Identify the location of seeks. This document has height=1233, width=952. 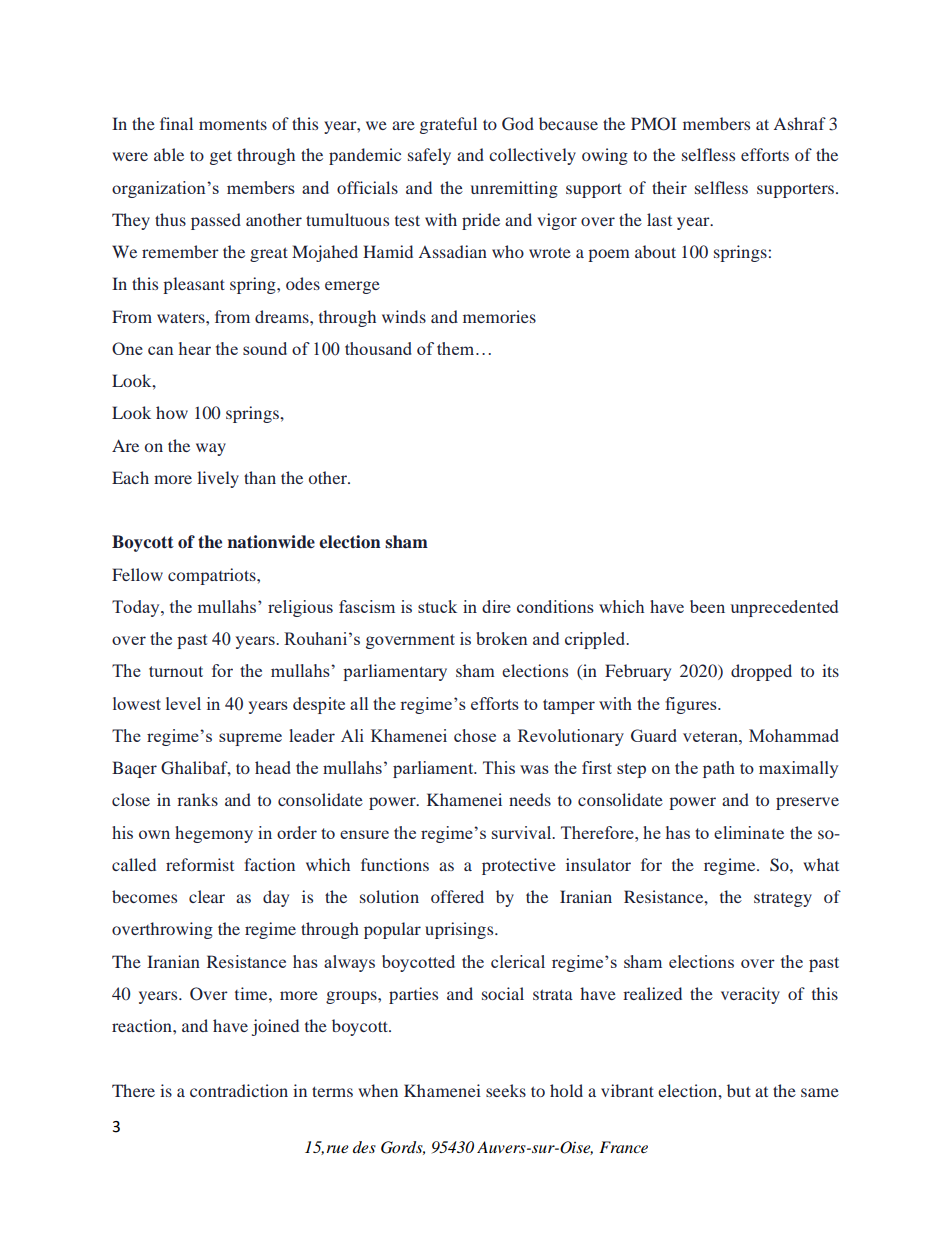
(506, 1090).
